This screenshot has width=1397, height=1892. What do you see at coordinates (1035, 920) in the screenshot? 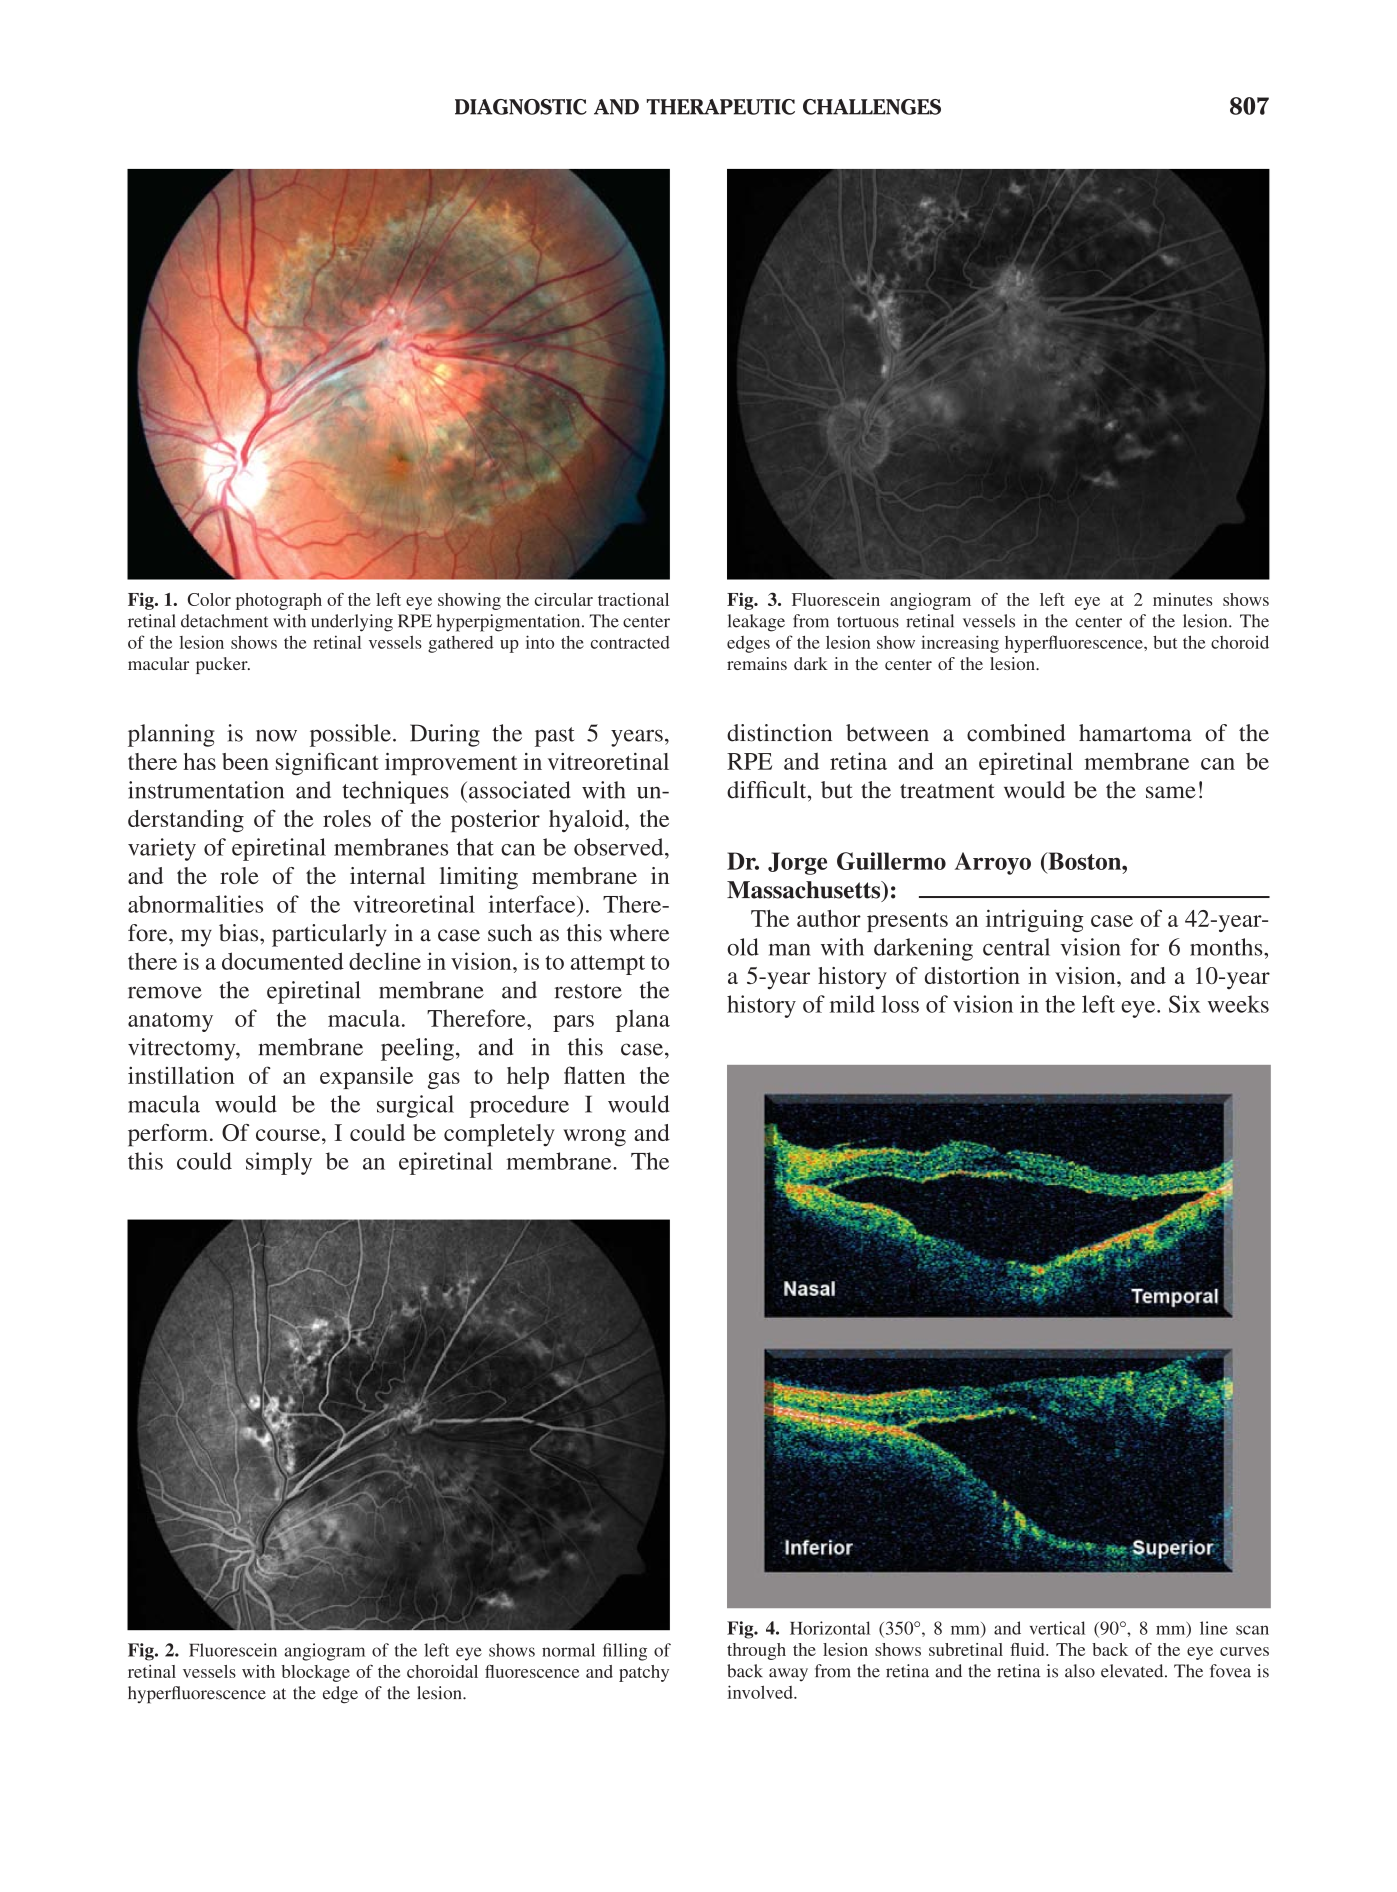
I see `intriguing` at bounding box center [1035, 920].
